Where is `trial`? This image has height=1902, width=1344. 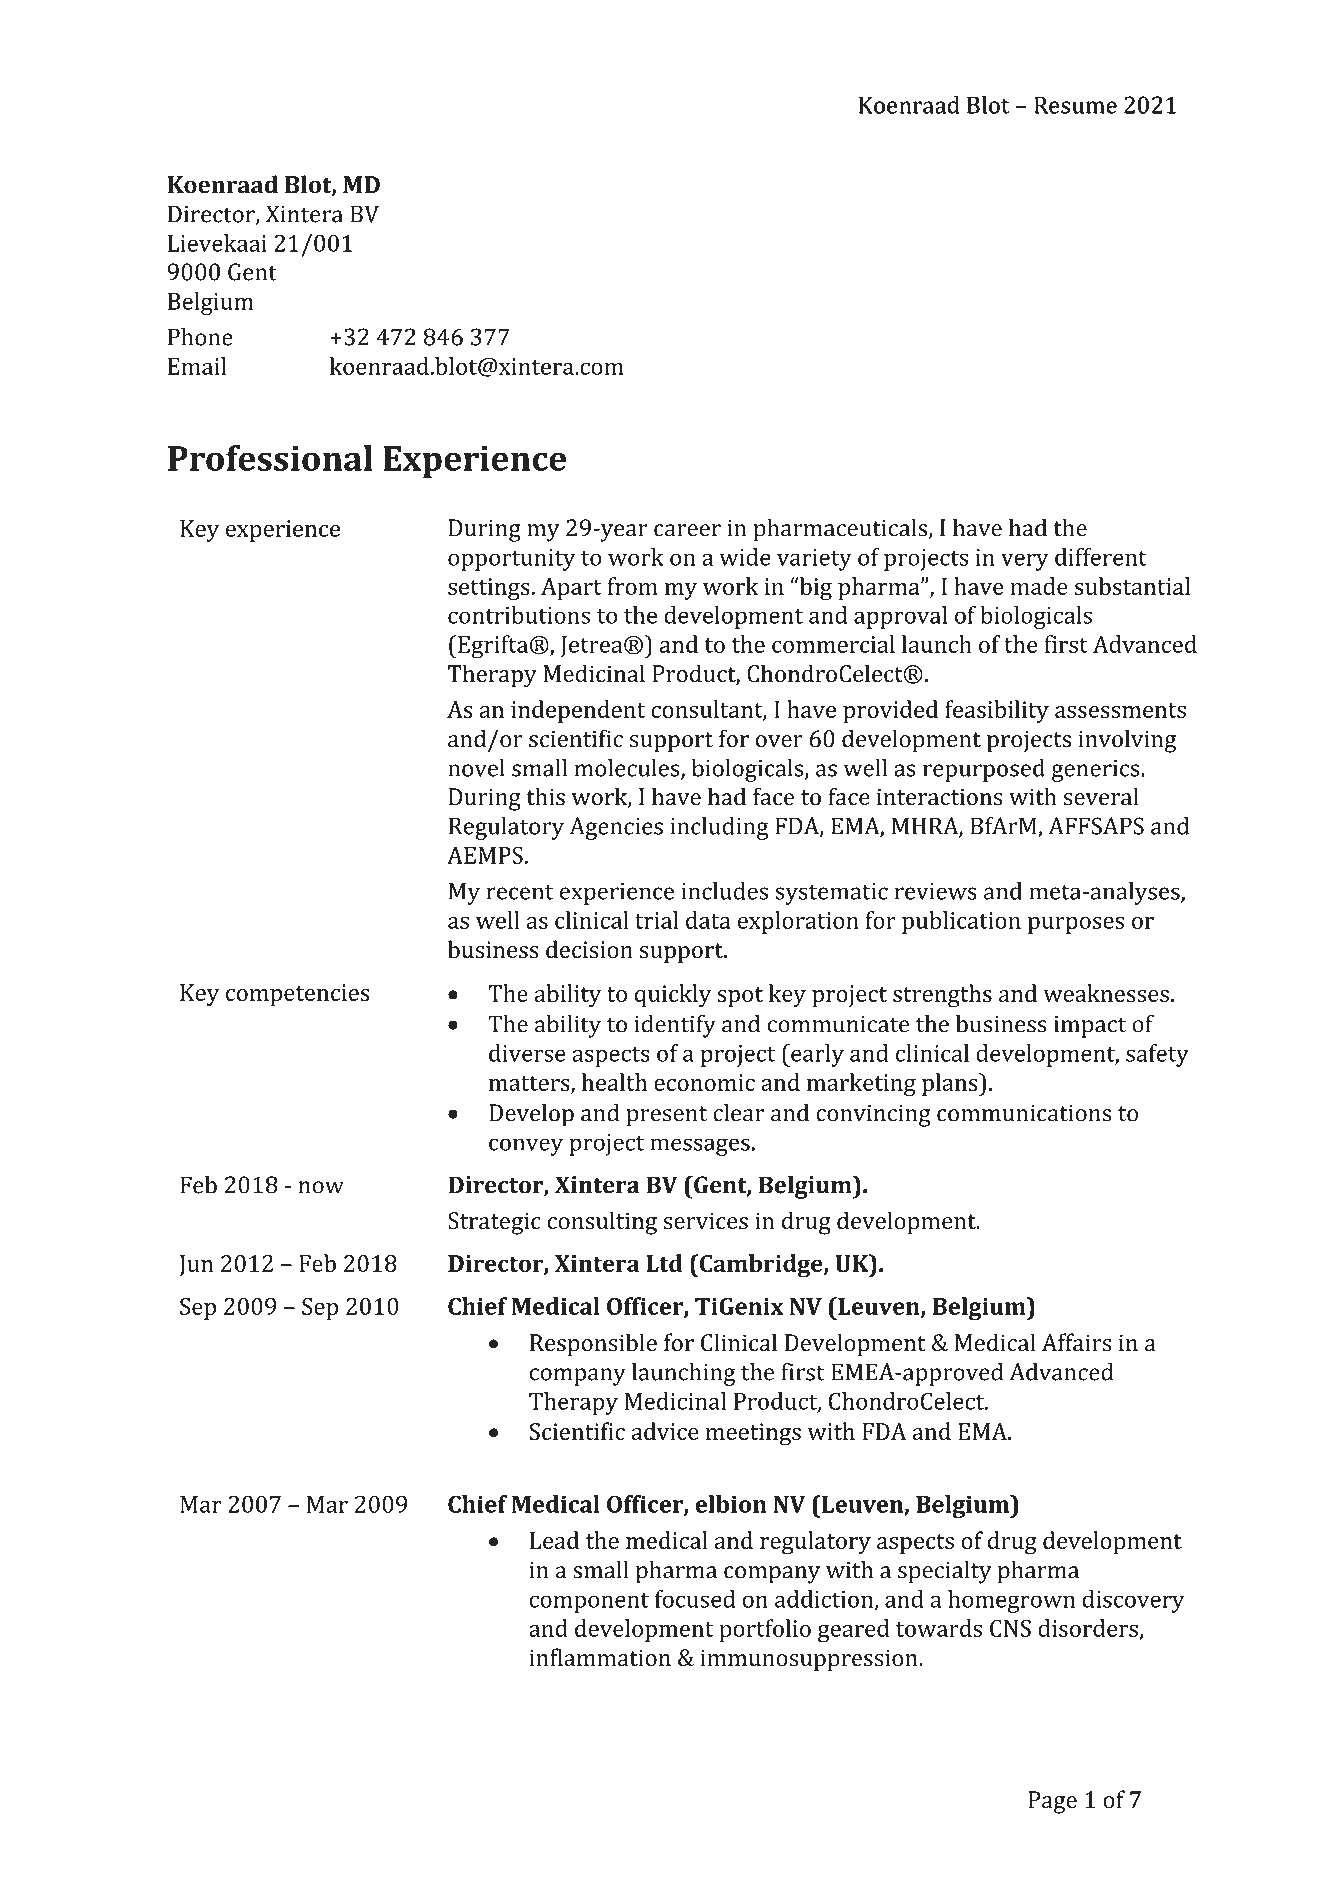
trial is located at coordinates (657, 920).
